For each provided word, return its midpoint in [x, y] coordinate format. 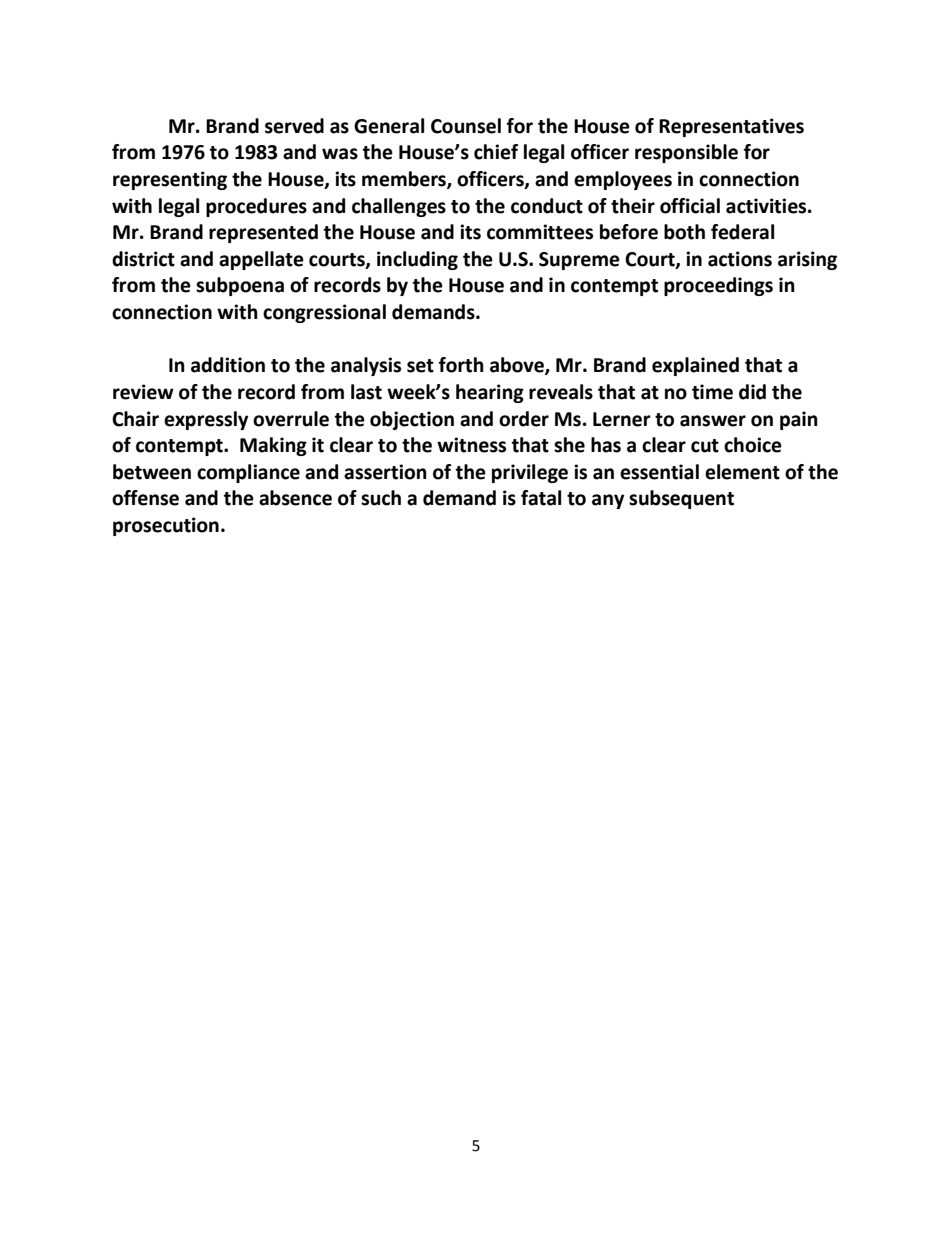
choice [753, 445]
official [690, 206]
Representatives [731, 127]
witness [471, 445]
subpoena [240, 286]
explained [695, 366]
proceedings [718, 286]
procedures [256, 207]
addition [228, 365]
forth [461, 365]
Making [273, 446]
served [294, 126]
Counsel [466, 126]
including [417, 260]
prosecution [166, 526]
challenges [399, 207]
